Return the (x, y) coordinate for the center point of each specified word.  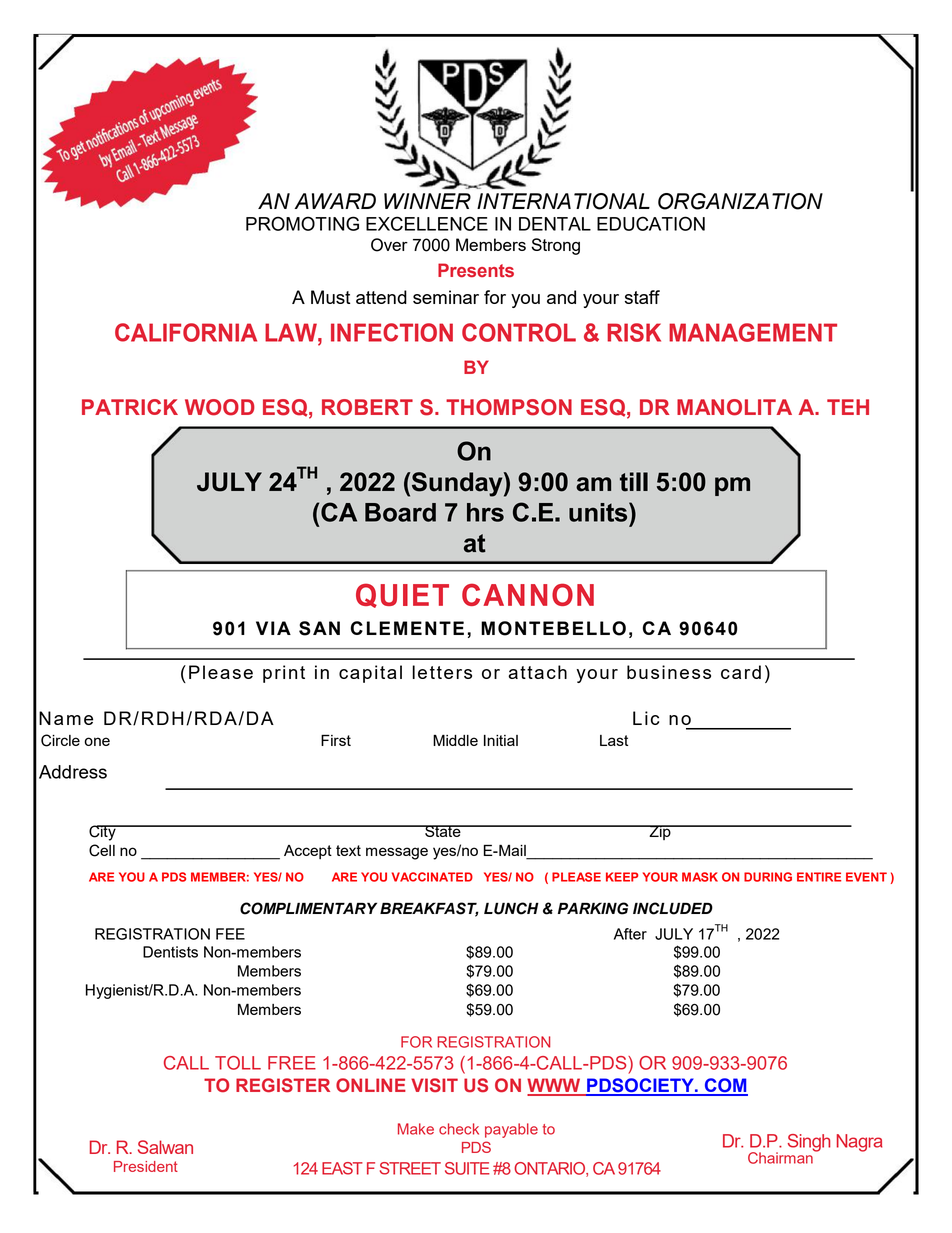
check (459, 1129)
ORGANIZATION (740, 201)
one (97, 741)
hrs (485, 512)
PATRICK (130, 407)
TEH (848, 407)
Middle (455, 740)
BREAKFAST (429, 909)
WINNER (427, 201)
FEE (230, 934)
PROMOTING (302, 223)
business (669, 672)
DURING (768, 877)
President (146, 1166)
